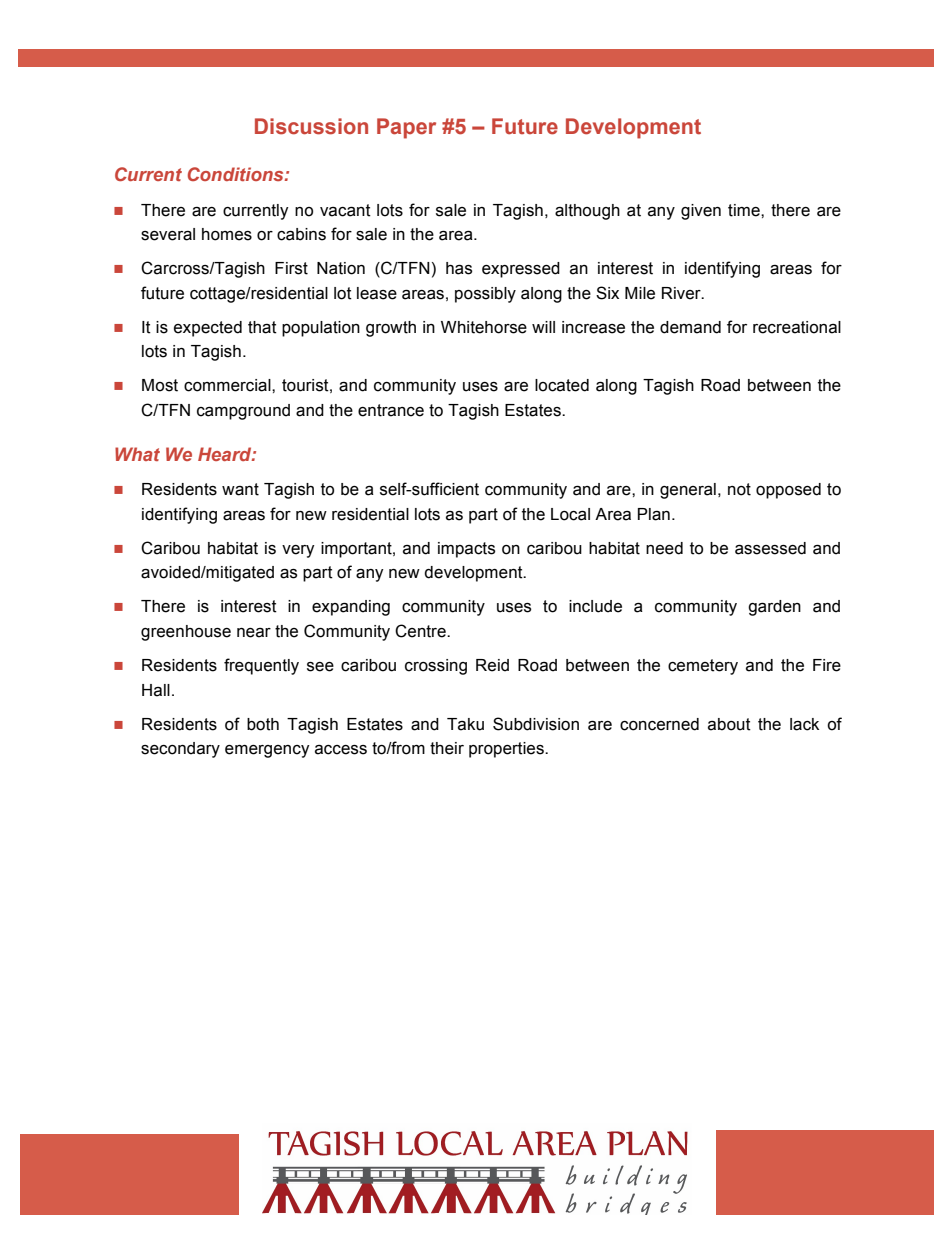  I want to click on properties, so click(507, 750).
